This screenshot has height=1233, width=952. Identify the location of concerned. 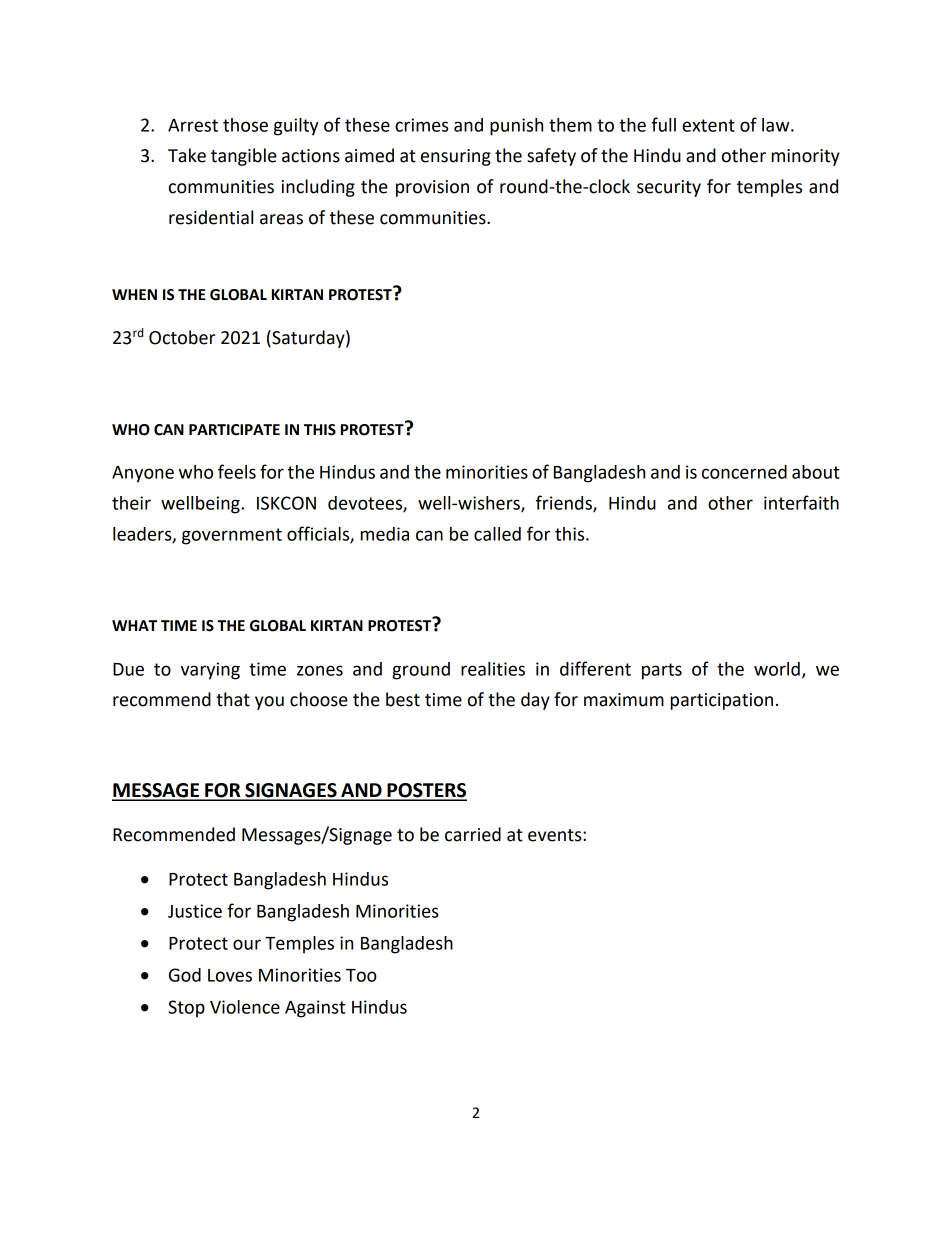
(744, 472).
